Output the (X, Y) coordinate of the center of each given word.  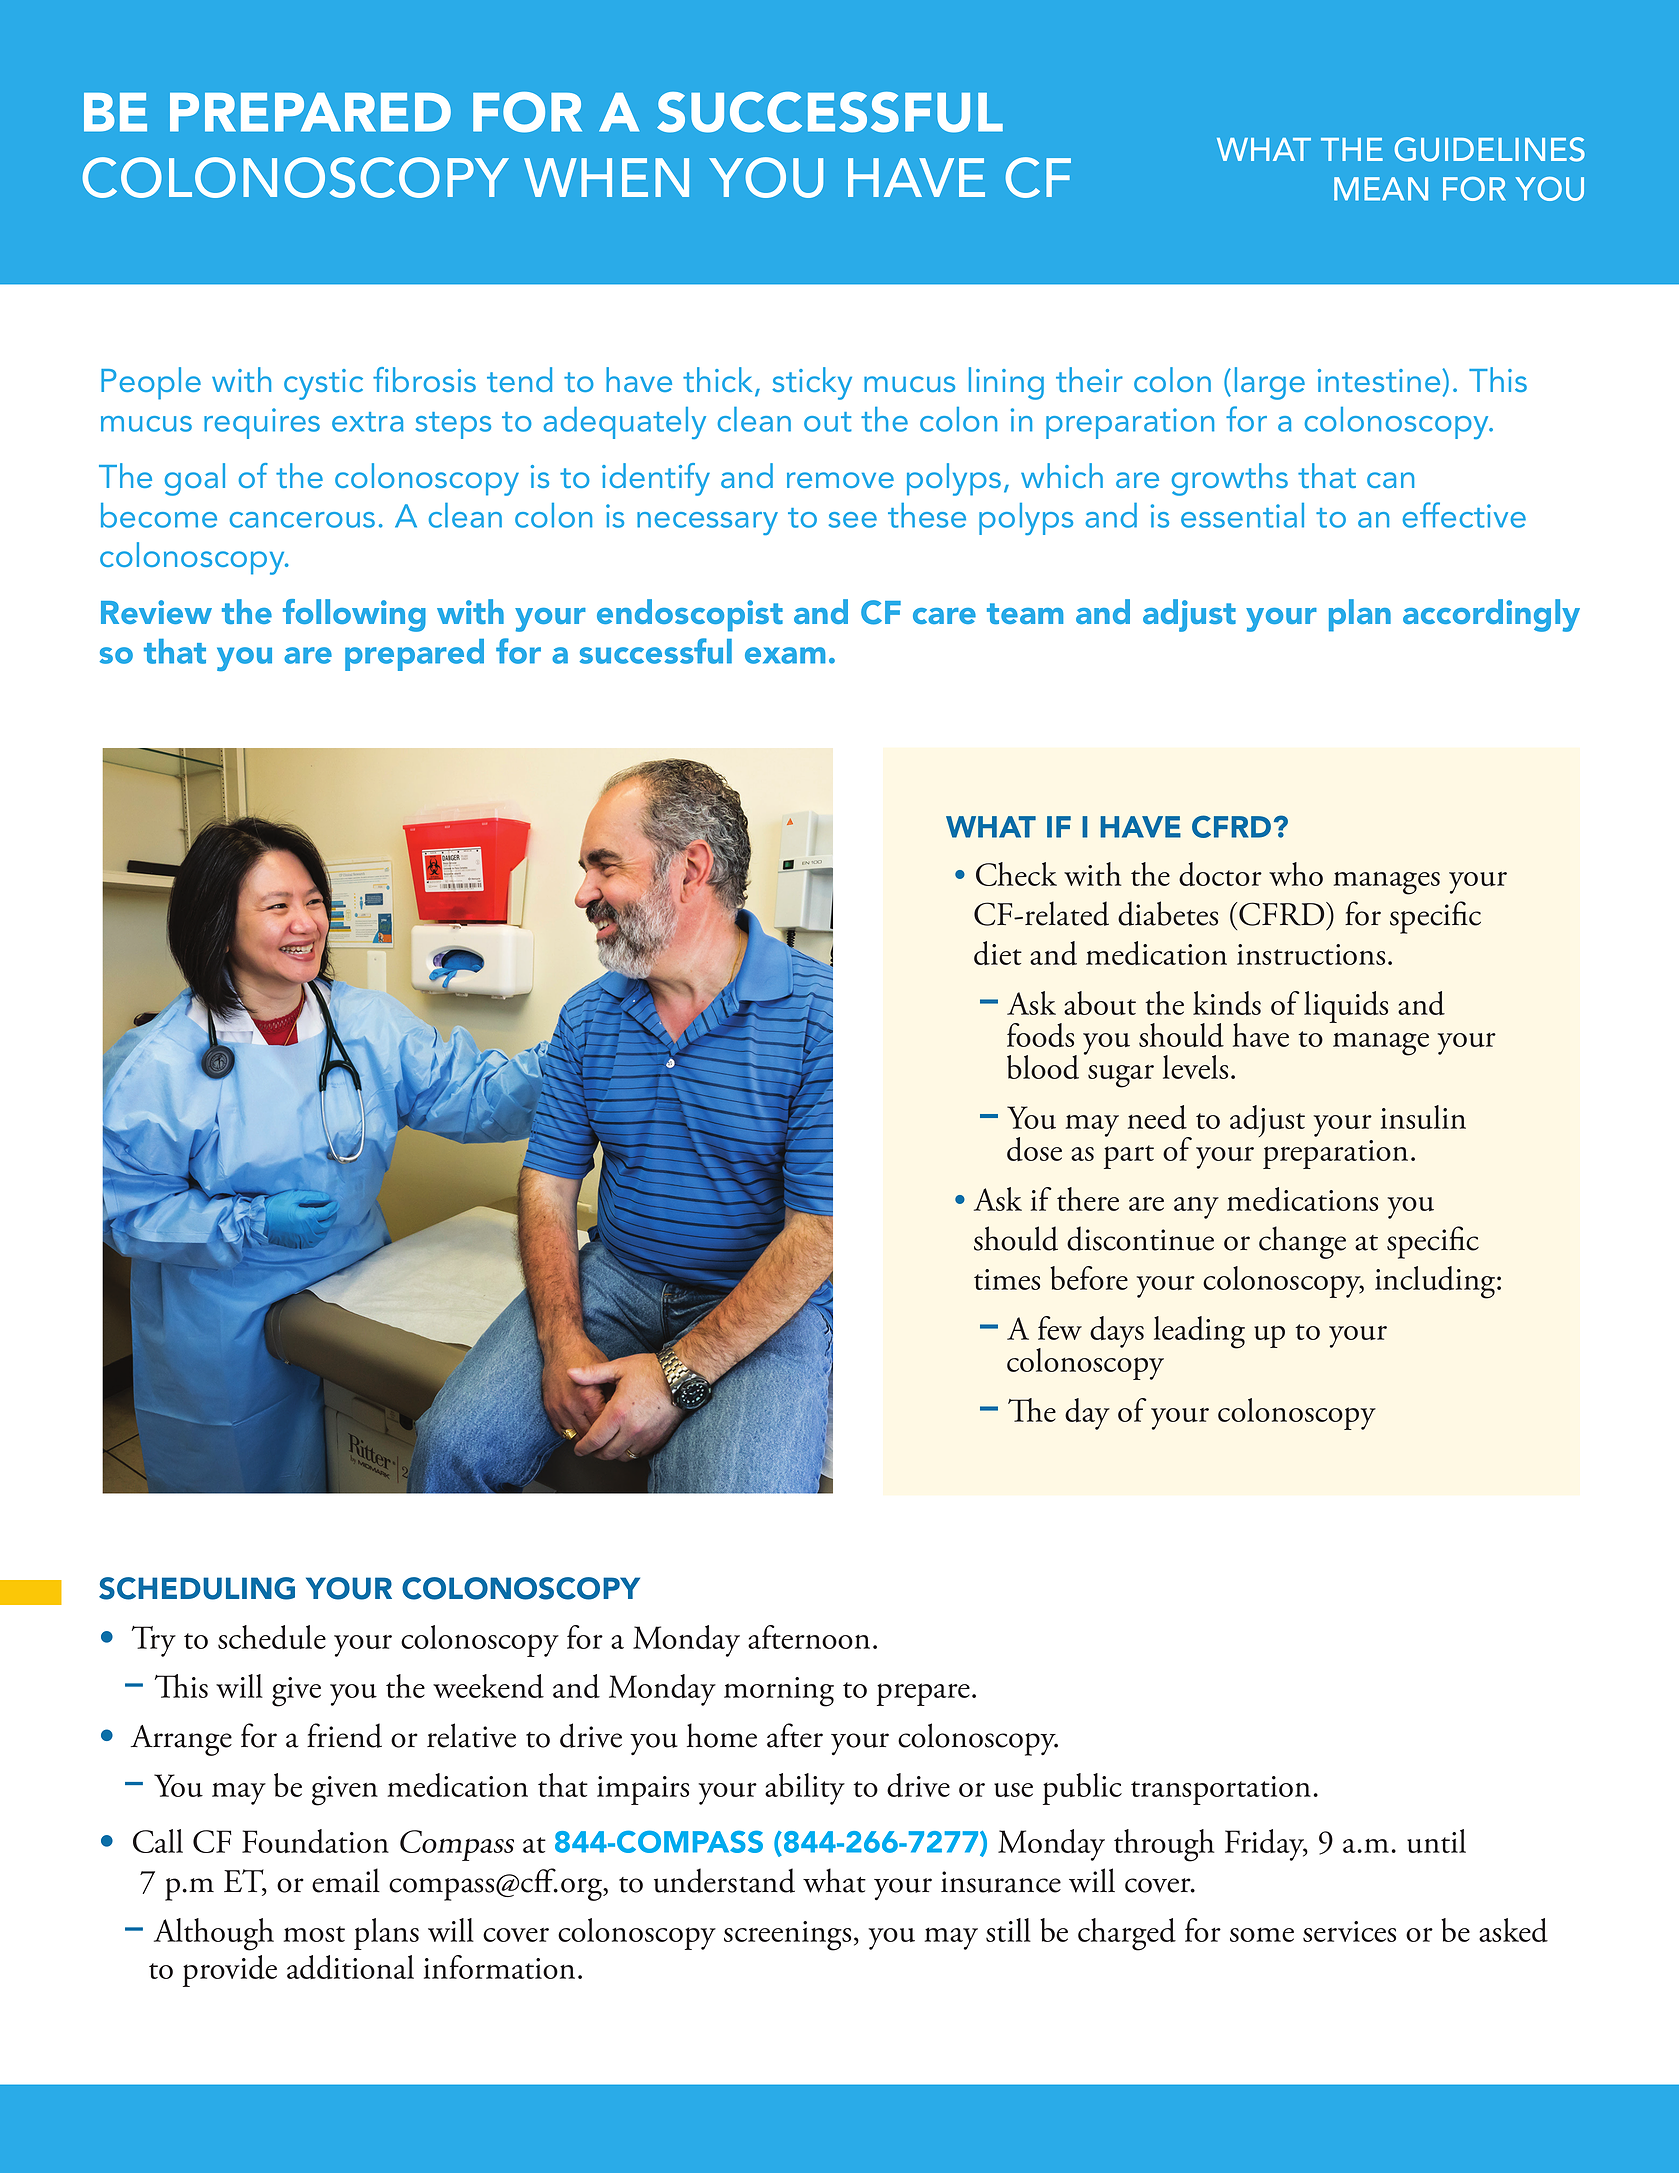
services (1349, 1931)
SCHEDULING (197, 1588)
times (1007, 1279)
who (1296, 874)
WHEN (606, 177)
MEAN (1381, 189)
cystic (323, 384)
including (1436, 1282)
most (314, 1934)
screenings (787, 1936)
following (354, 615)
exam (785, 655)
